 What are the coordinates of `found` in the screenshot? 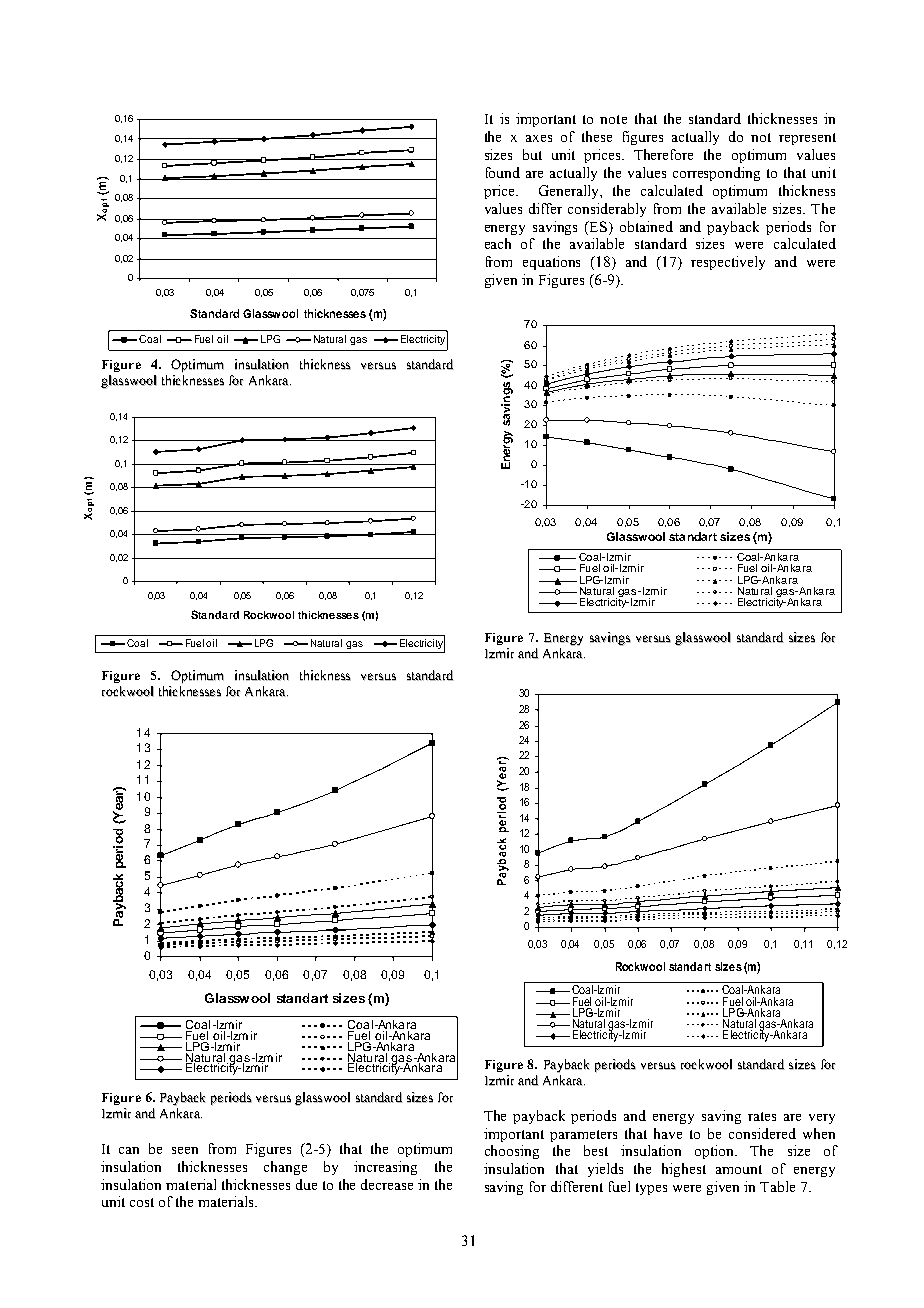 It's located at (503, 172).
